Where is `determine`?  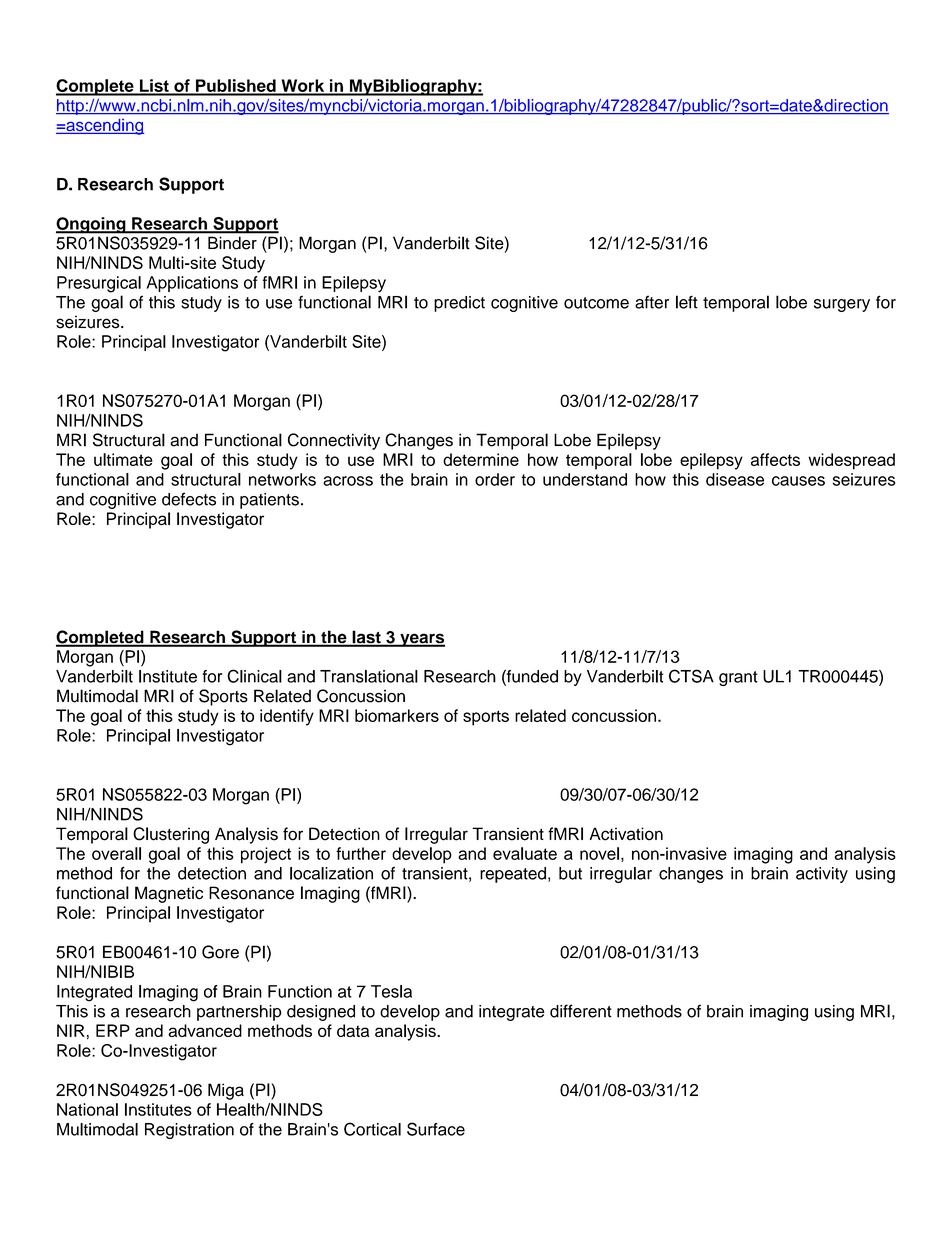 determine is located at coordinates (481, 459).
